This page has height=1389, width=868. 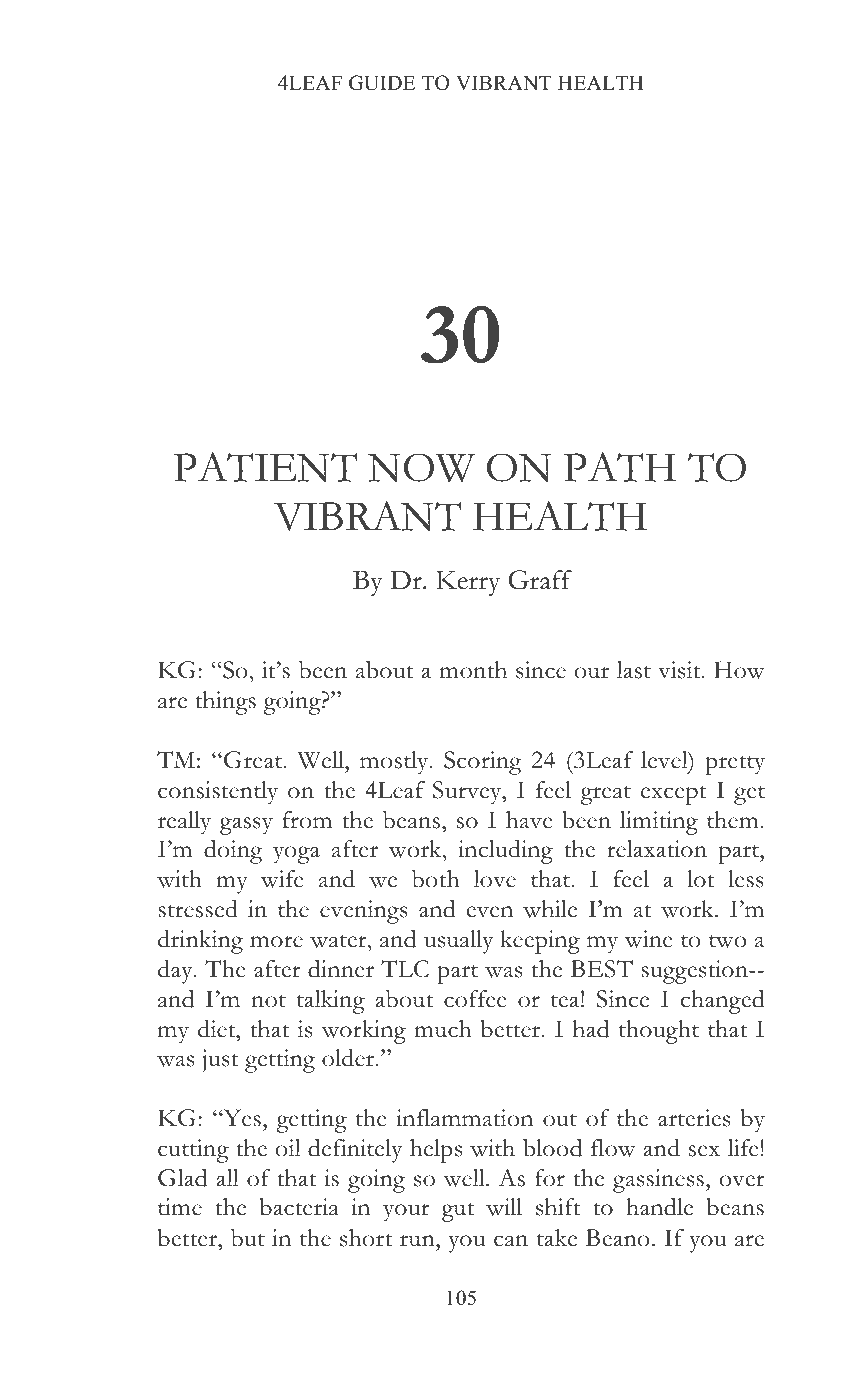 I want to click on NOW, so click(x=421, y=467).
